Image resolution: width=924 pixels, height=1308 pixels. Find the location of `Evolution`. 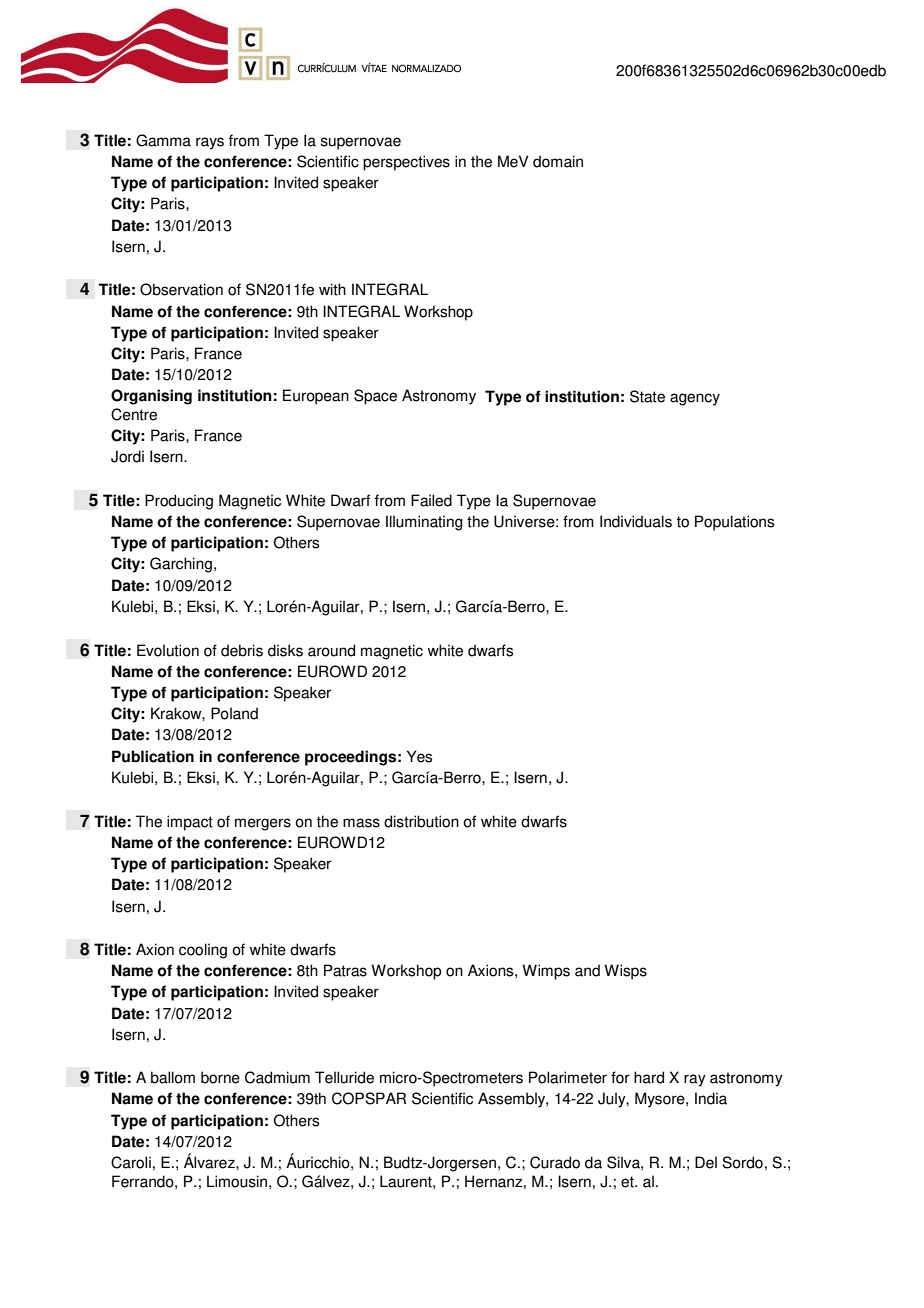

Evolution is located at coordinates (168, 650).
